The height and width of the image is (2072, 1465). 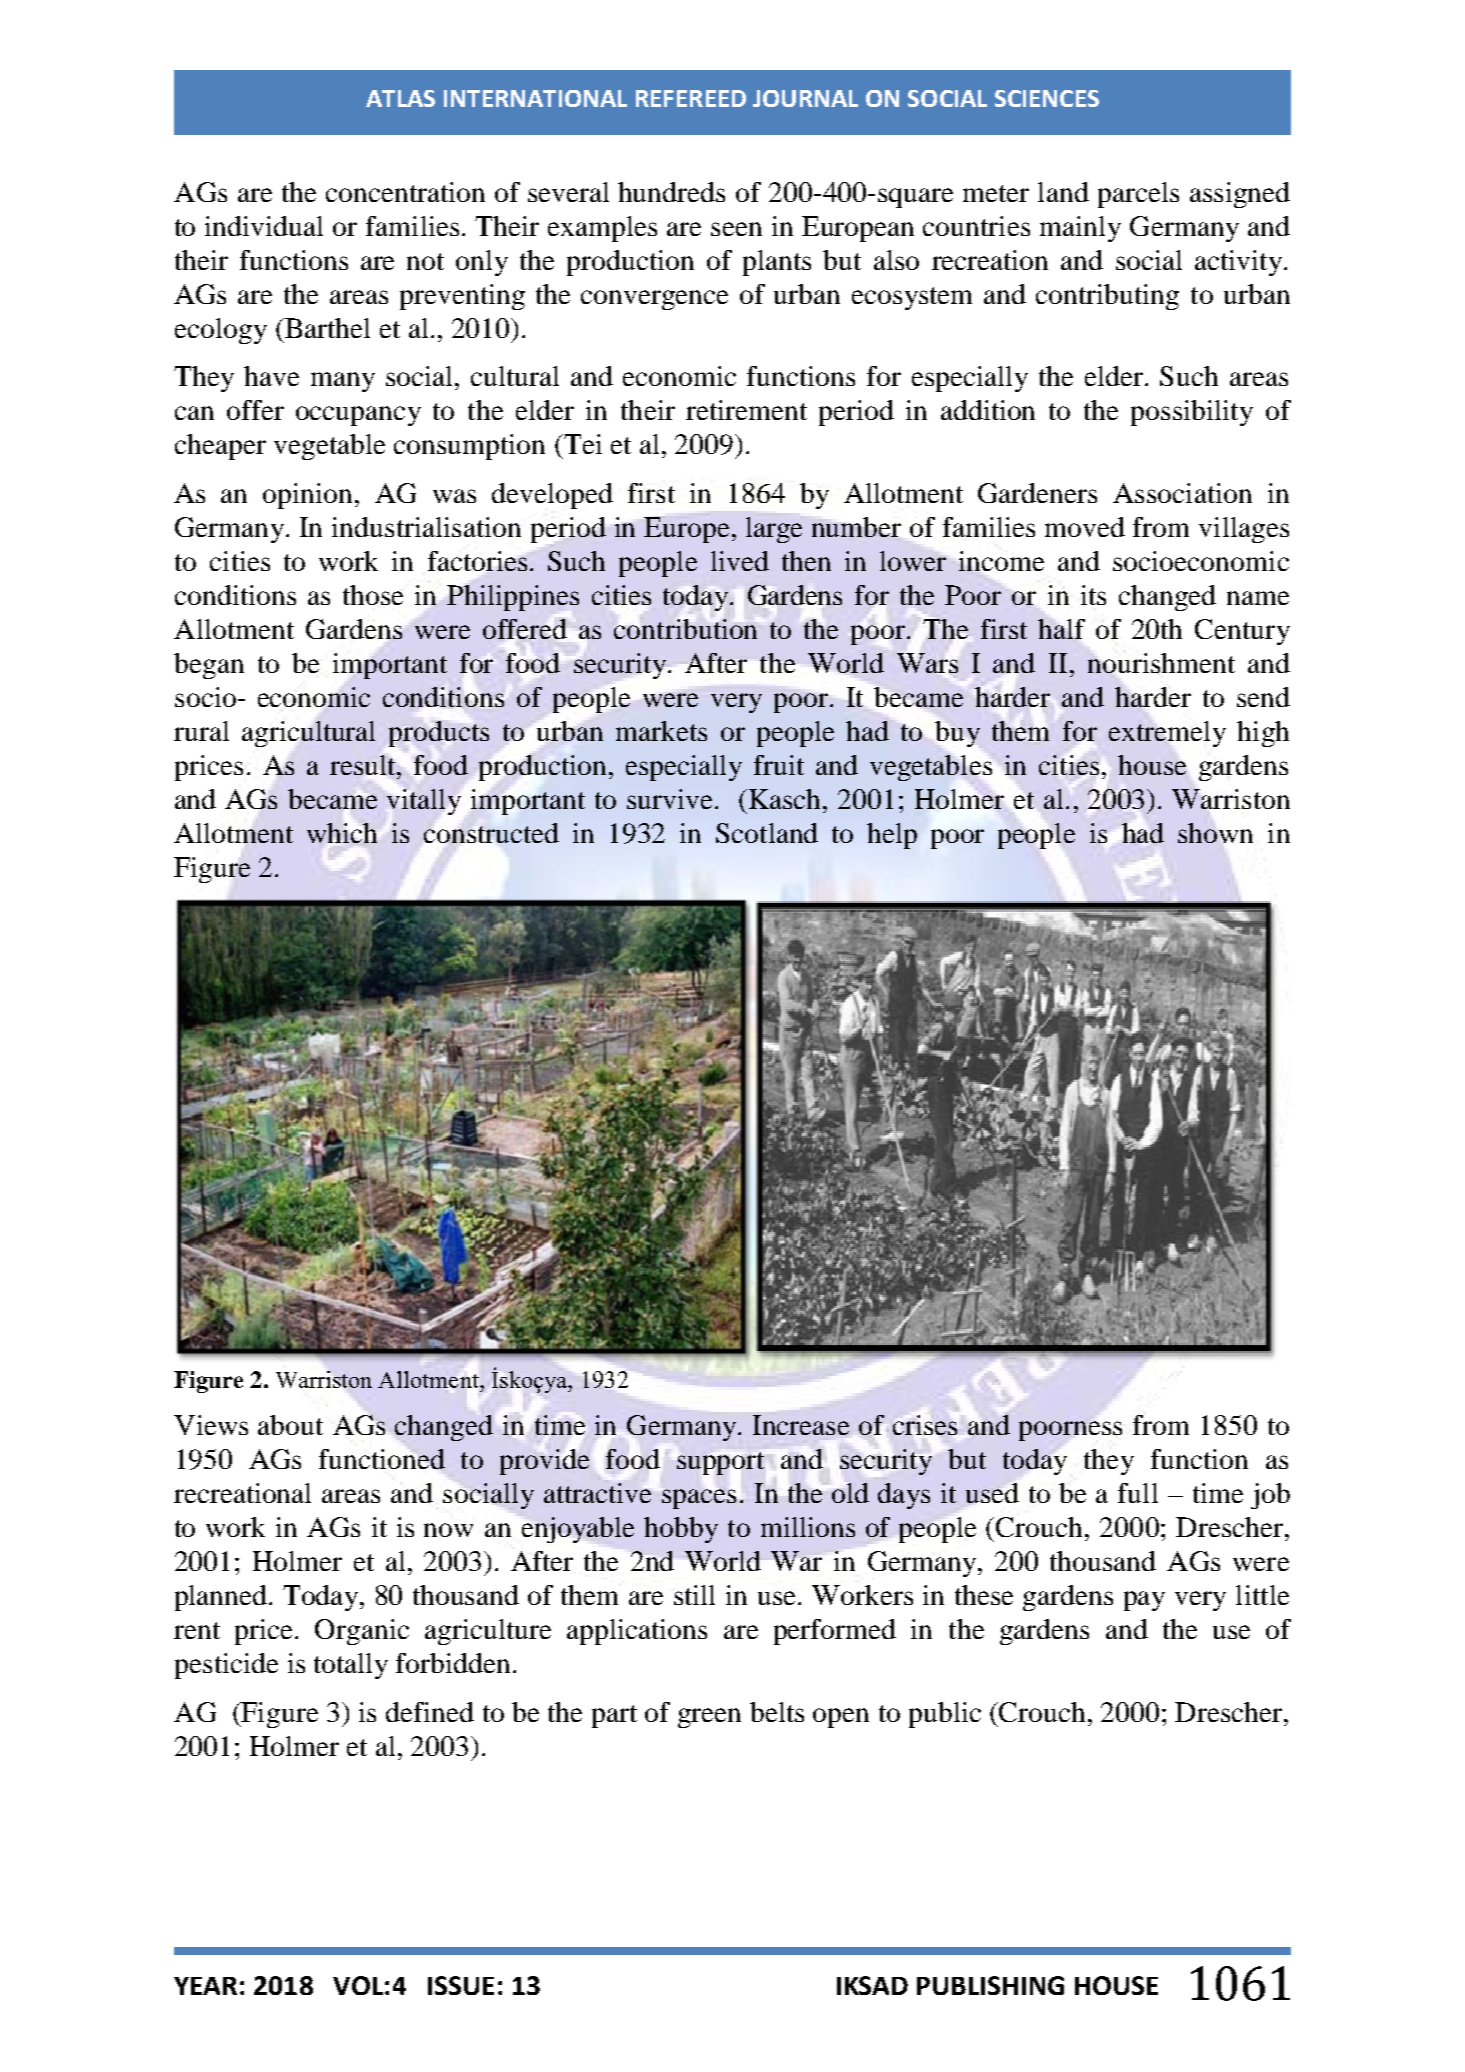 What do you see at coordinates (290, 1425) in the image?
I see `about` at bounding box center [290, 1425].
